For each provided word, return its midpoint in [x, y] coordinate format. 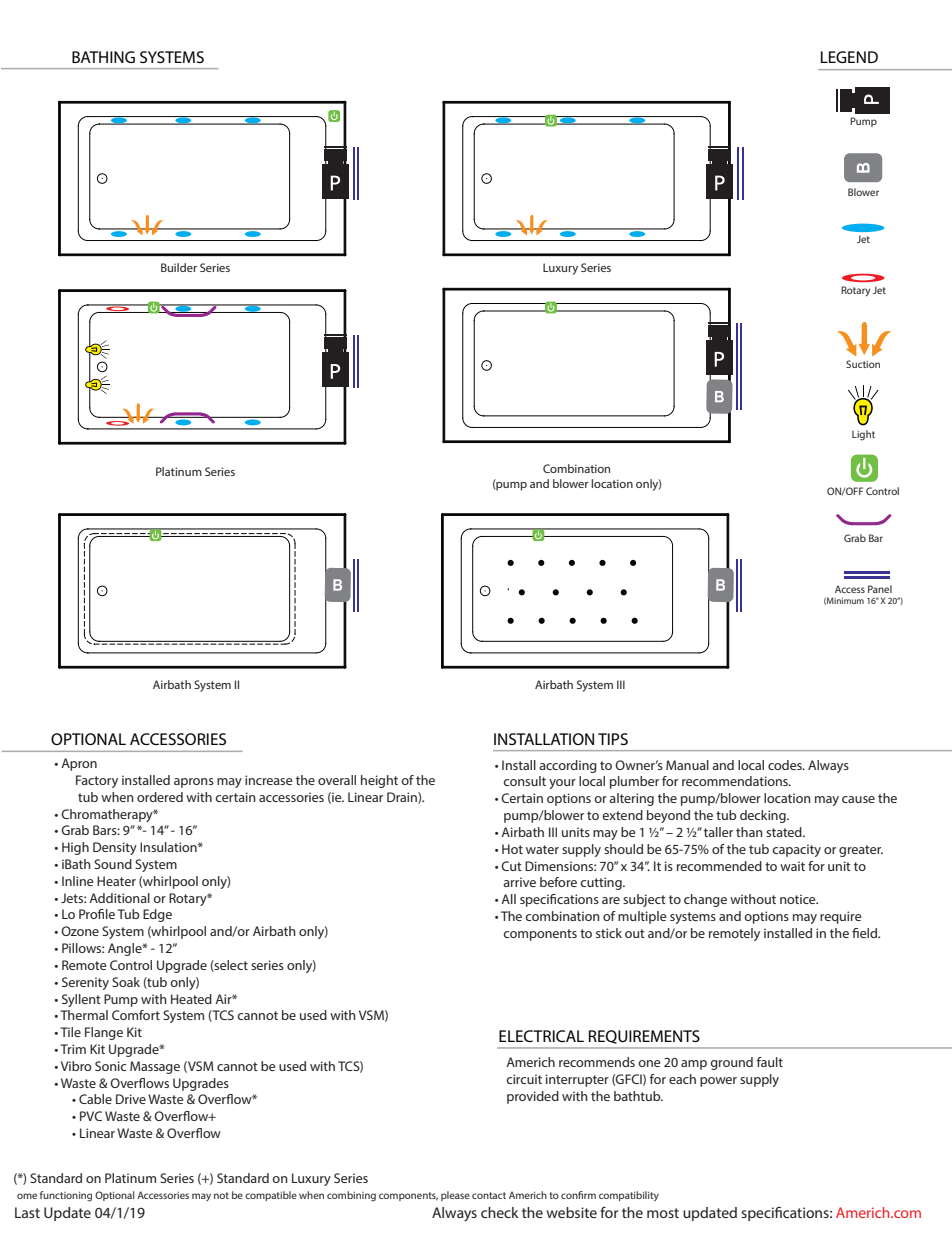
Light [863, 435]
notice [799, 899]
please [455, 1196]
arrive [519, 882]
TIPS [613, 739]
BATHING [103, 57]
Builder [179, 267]
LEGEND [849, 57]
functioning [66, 1196]
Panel [880, 589]
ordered [160, 797]
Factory [97, 781]
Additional [119, 898]
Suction [863, 364]
